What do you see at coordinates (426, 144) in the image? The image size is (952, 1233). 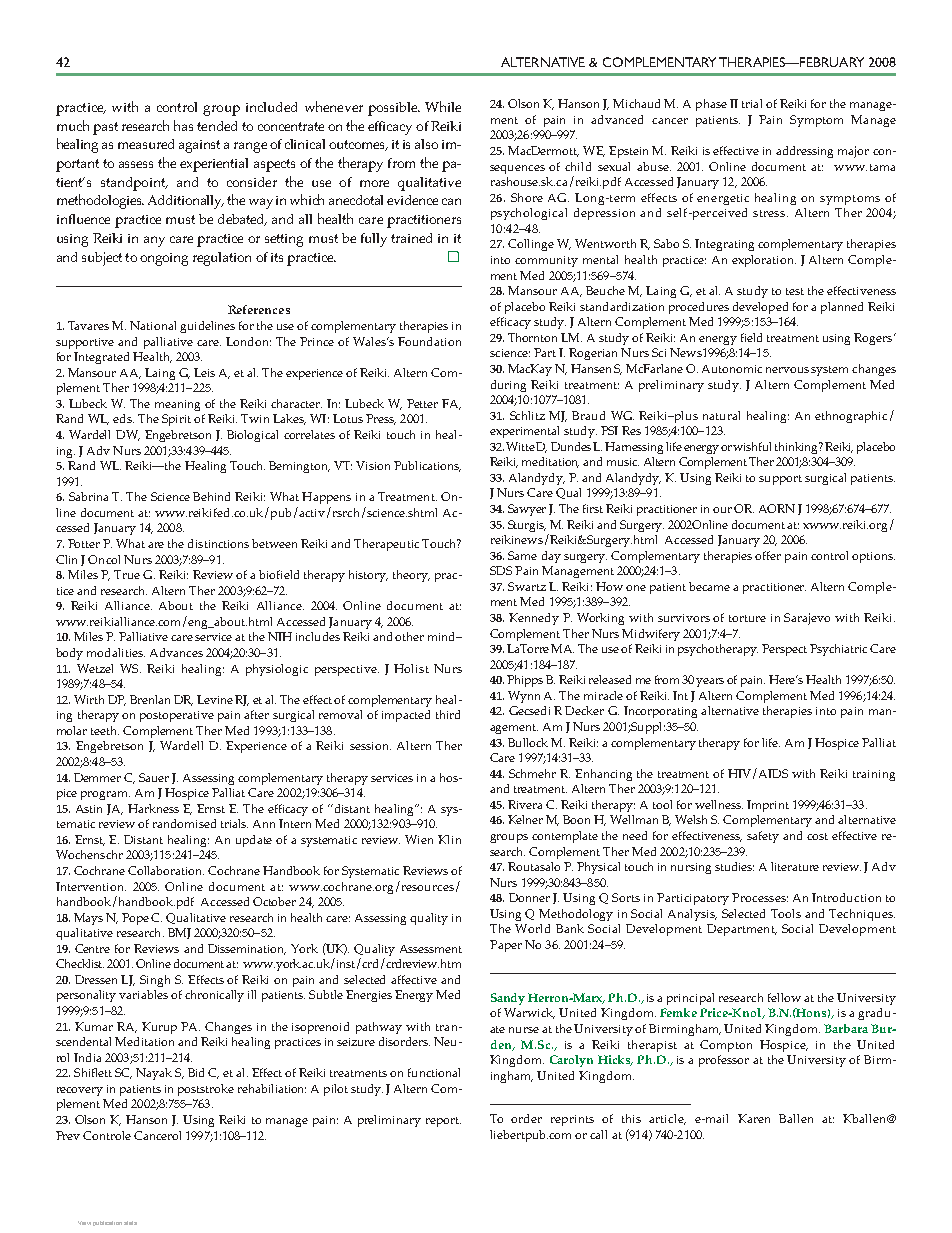 I see `also` at bounding box center [426, 144].
